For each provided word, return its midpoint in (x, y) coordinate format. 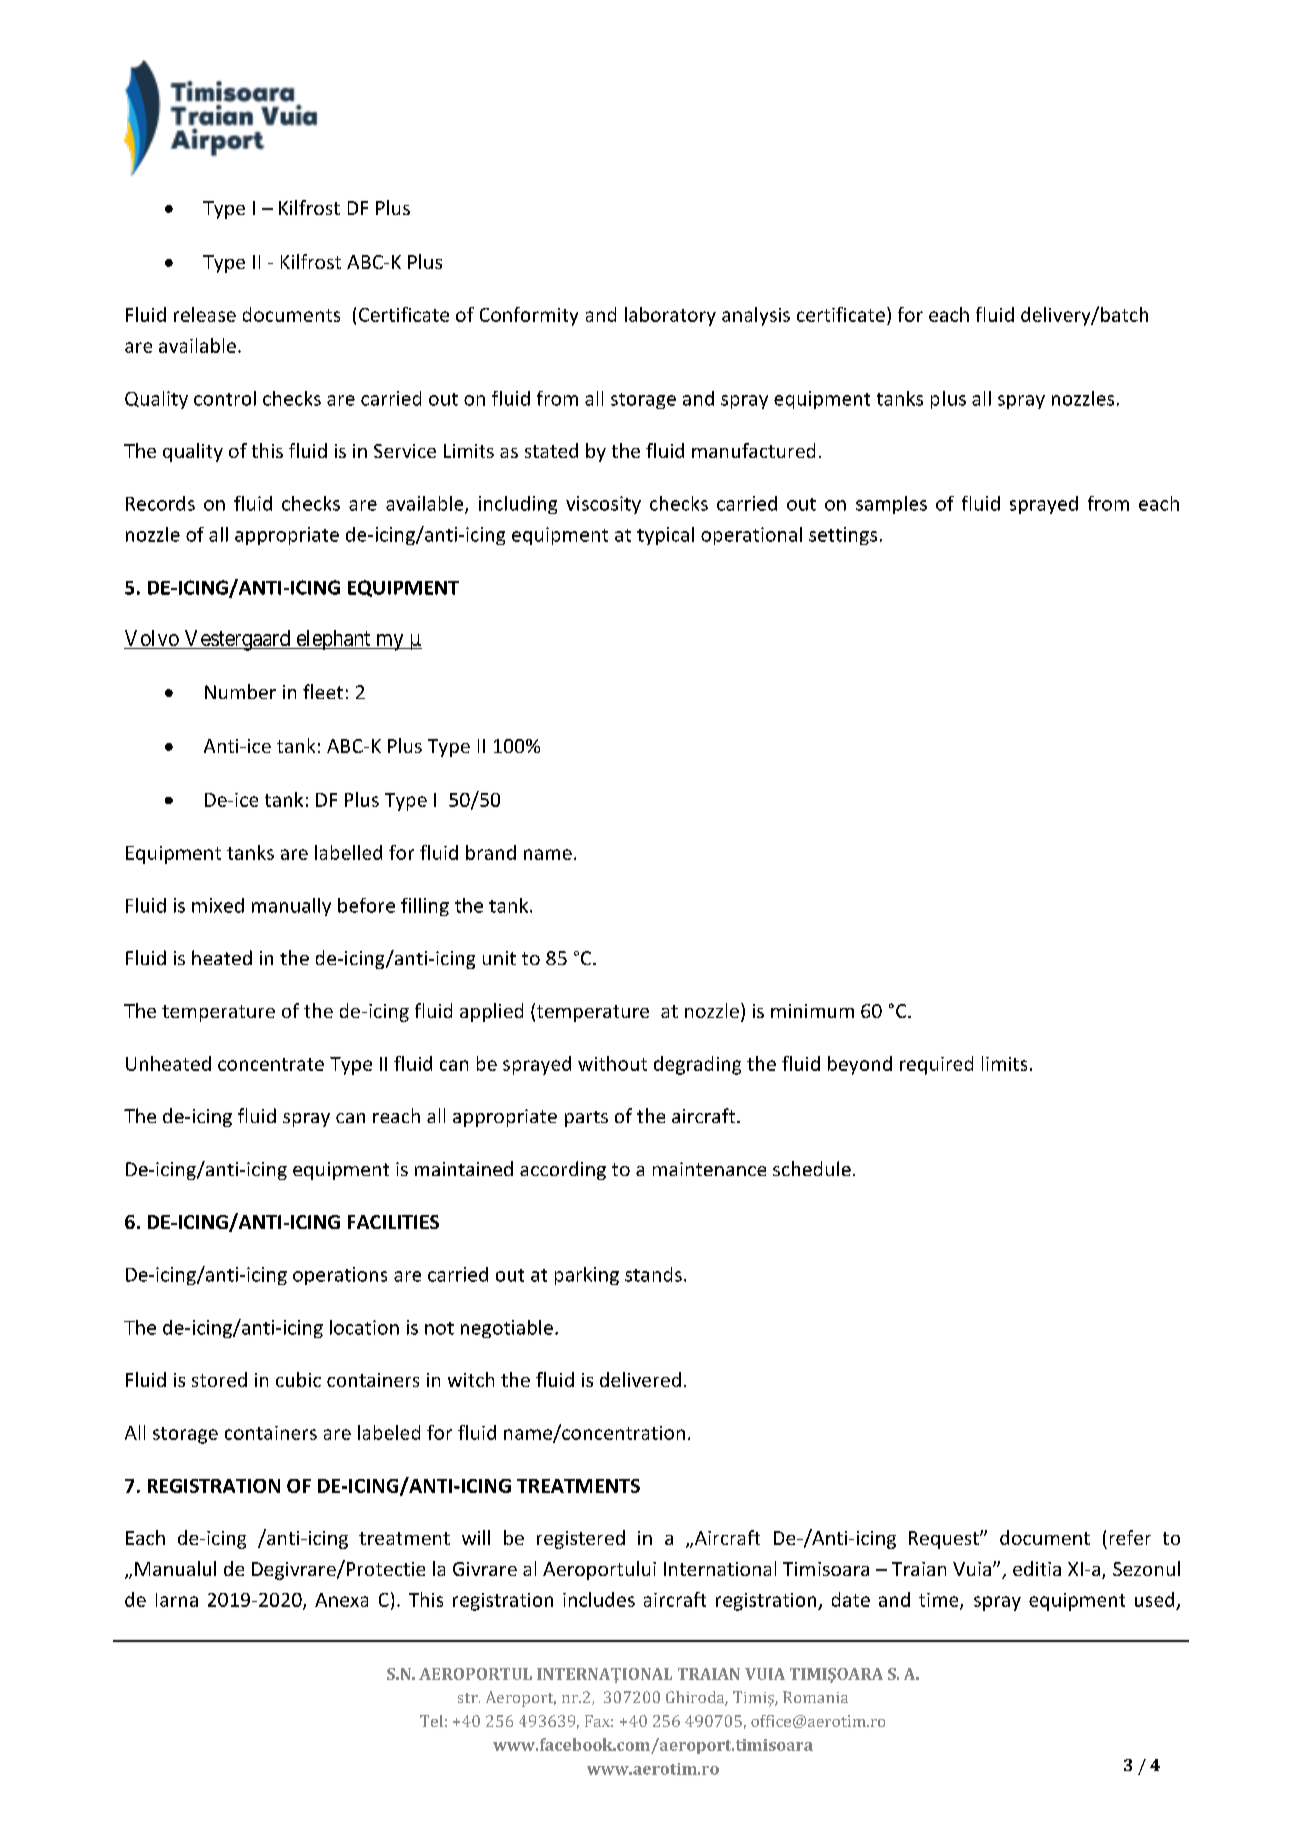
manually (291, 907)
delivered (640, 1379)
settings (843, 536)
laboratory (670, 316)
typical (665, 536)
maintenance (709, 1169)
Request (945, 1540)
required (936, 1065)
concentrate (271, 1064)
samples (891, 505)
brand (491, 852)
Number (240, 691)
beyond (860, 1065)
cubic (298, 1379)
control (225, 398)
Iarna (177, 1600)
